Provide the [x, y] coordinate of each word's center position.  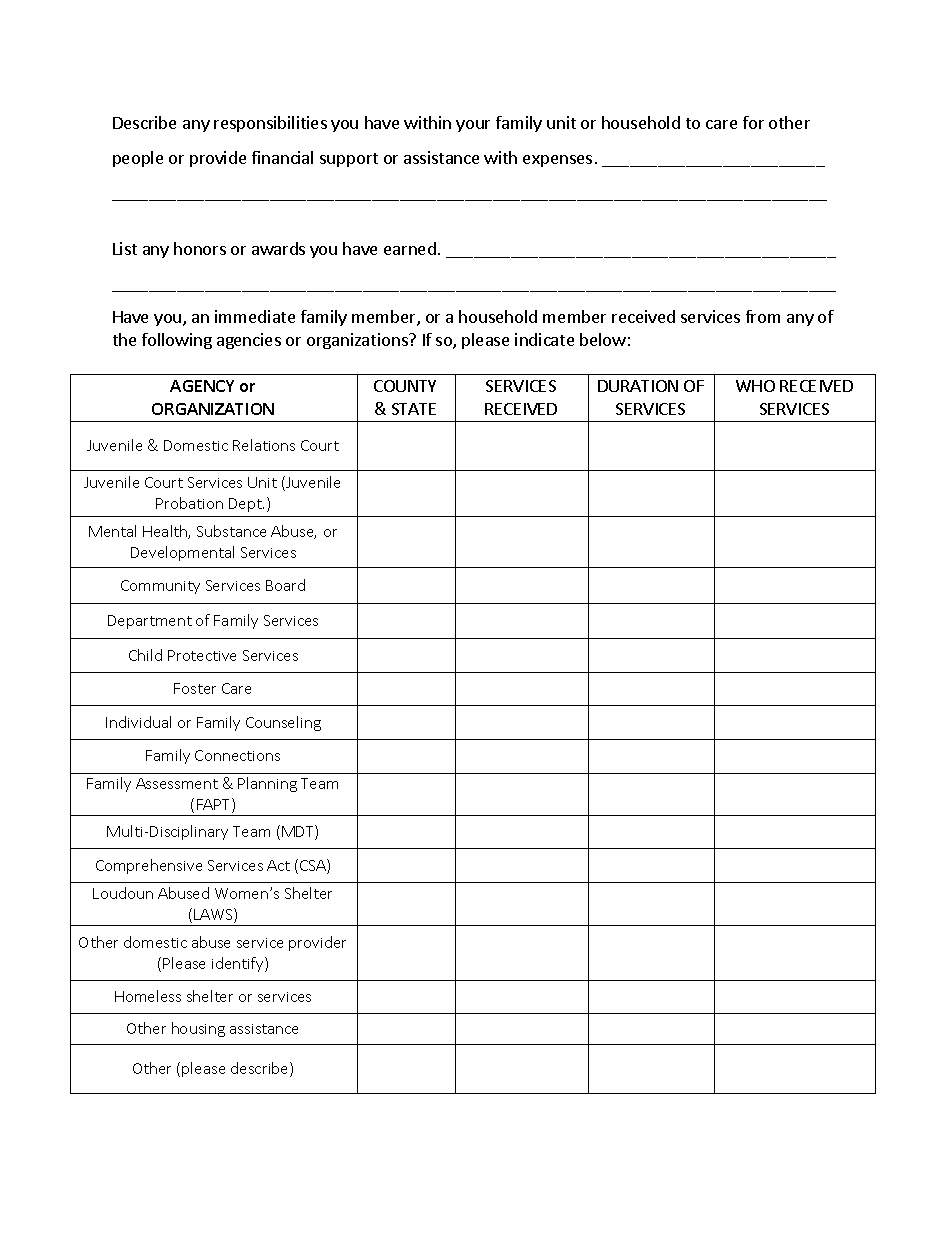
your [473, 126]
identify [239, 964]
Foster [195, 688]
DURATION [638, 386]
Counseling [283, 723]
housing [198, 1029]
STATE [414, 409]
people [138, 159]
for [753, 122]
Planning [267, 784]
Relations [264, 445]
